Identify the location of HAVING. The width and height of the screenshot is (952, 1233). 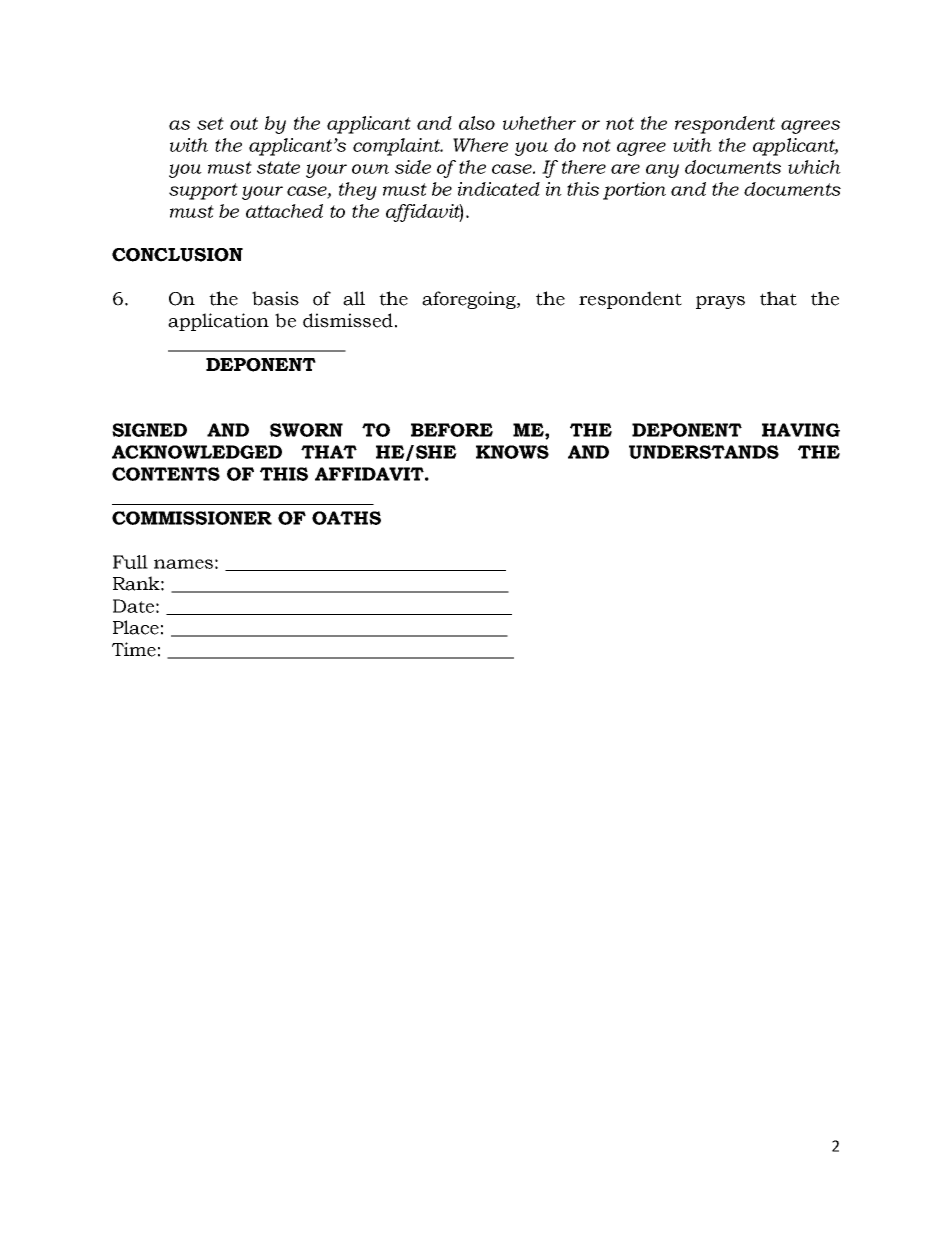
(801, 430).
